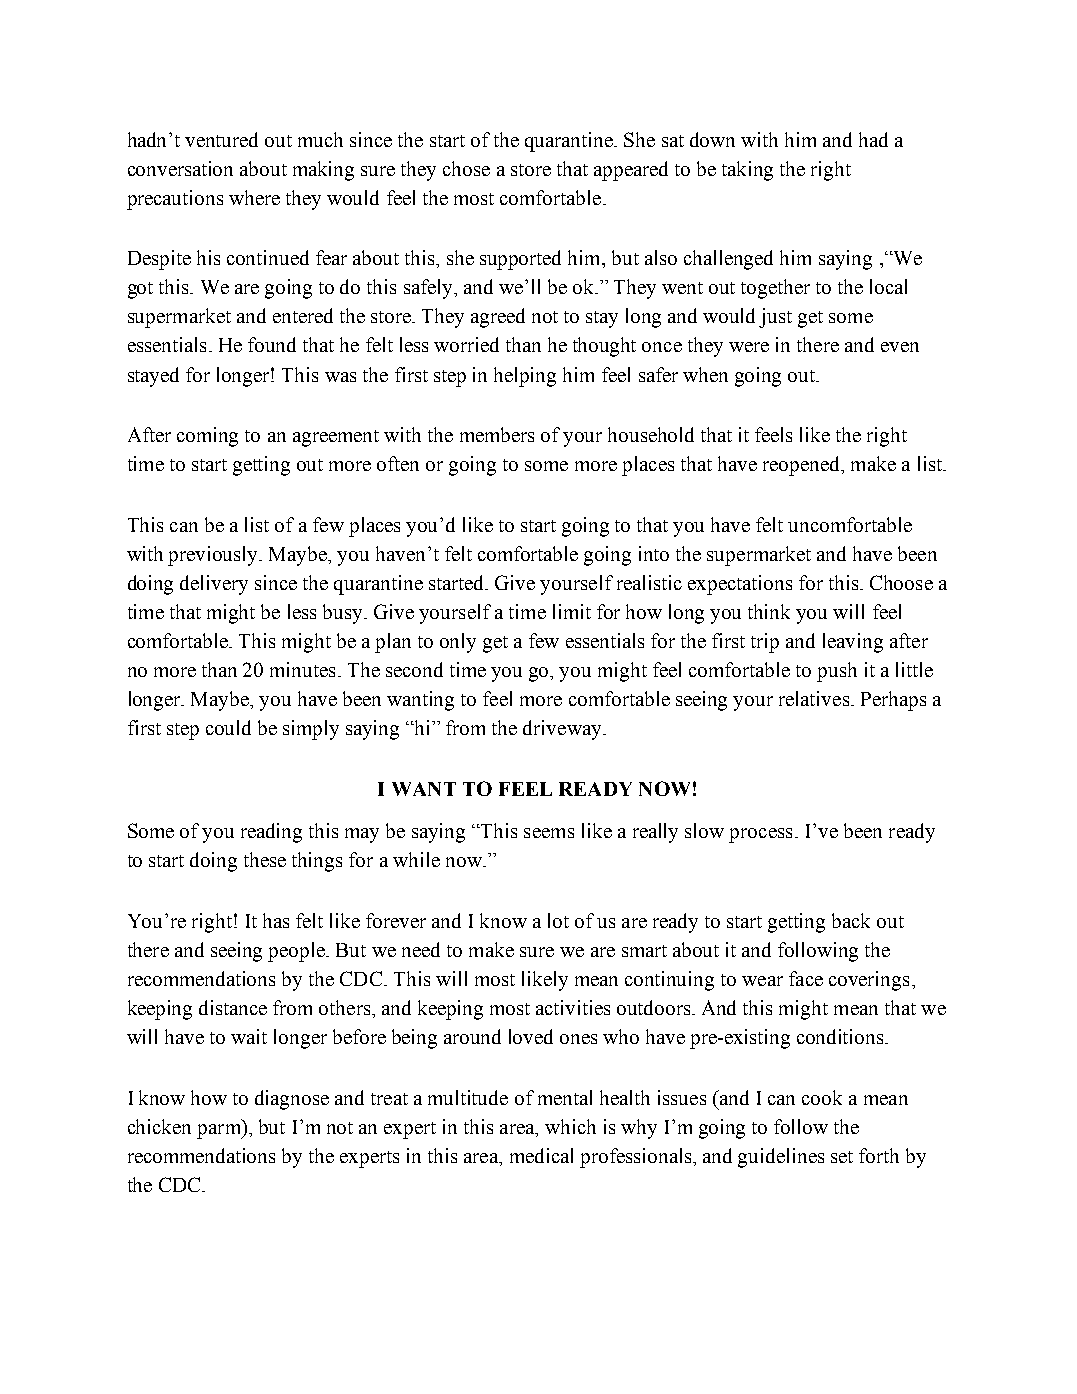 Image resolution: width=1077 pixels, height=1394 pixels. What do you see at coordinates (220, 1131) in the screenshot?
I see `parm` at bounding box center [220, 1131].
